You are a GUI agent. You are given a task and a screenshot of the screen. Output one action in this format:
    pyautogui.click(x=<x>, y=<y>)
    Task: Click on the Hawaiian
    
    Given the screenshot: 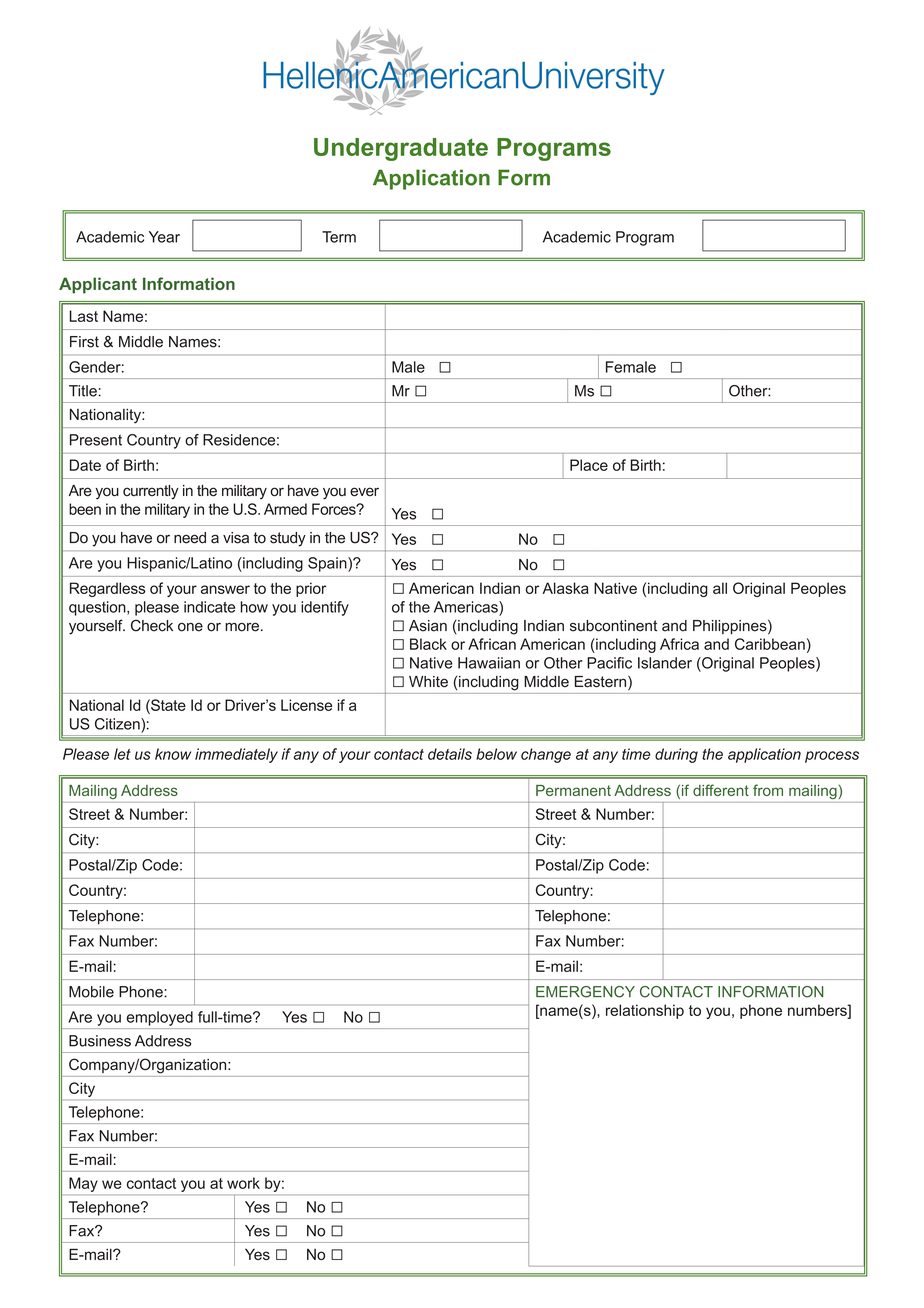 What is the action you would take?
    pyautogui.click(x=489, y=663)
